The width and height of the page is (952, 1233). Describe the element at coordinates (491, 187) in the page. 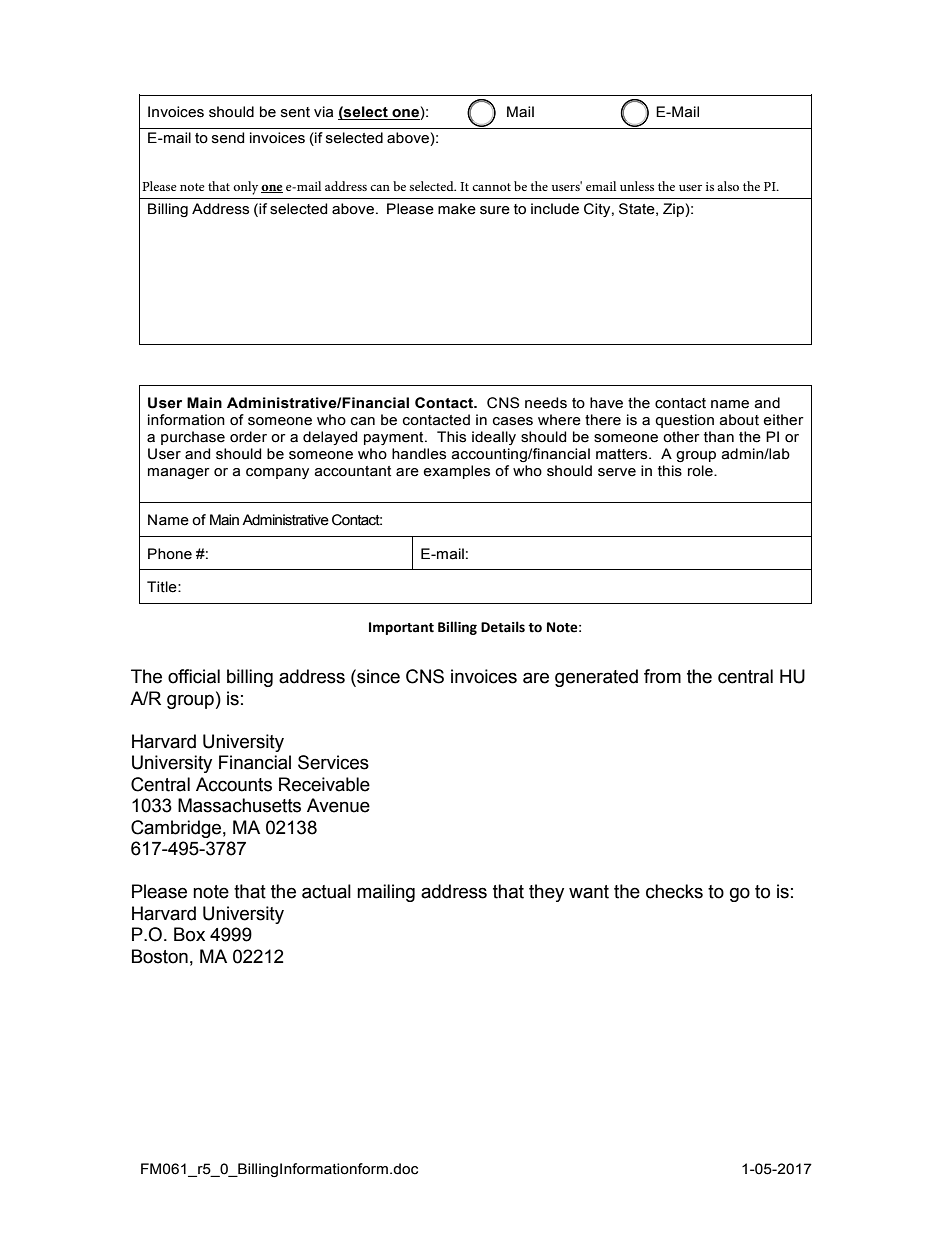

I see `cannot` at that location.
